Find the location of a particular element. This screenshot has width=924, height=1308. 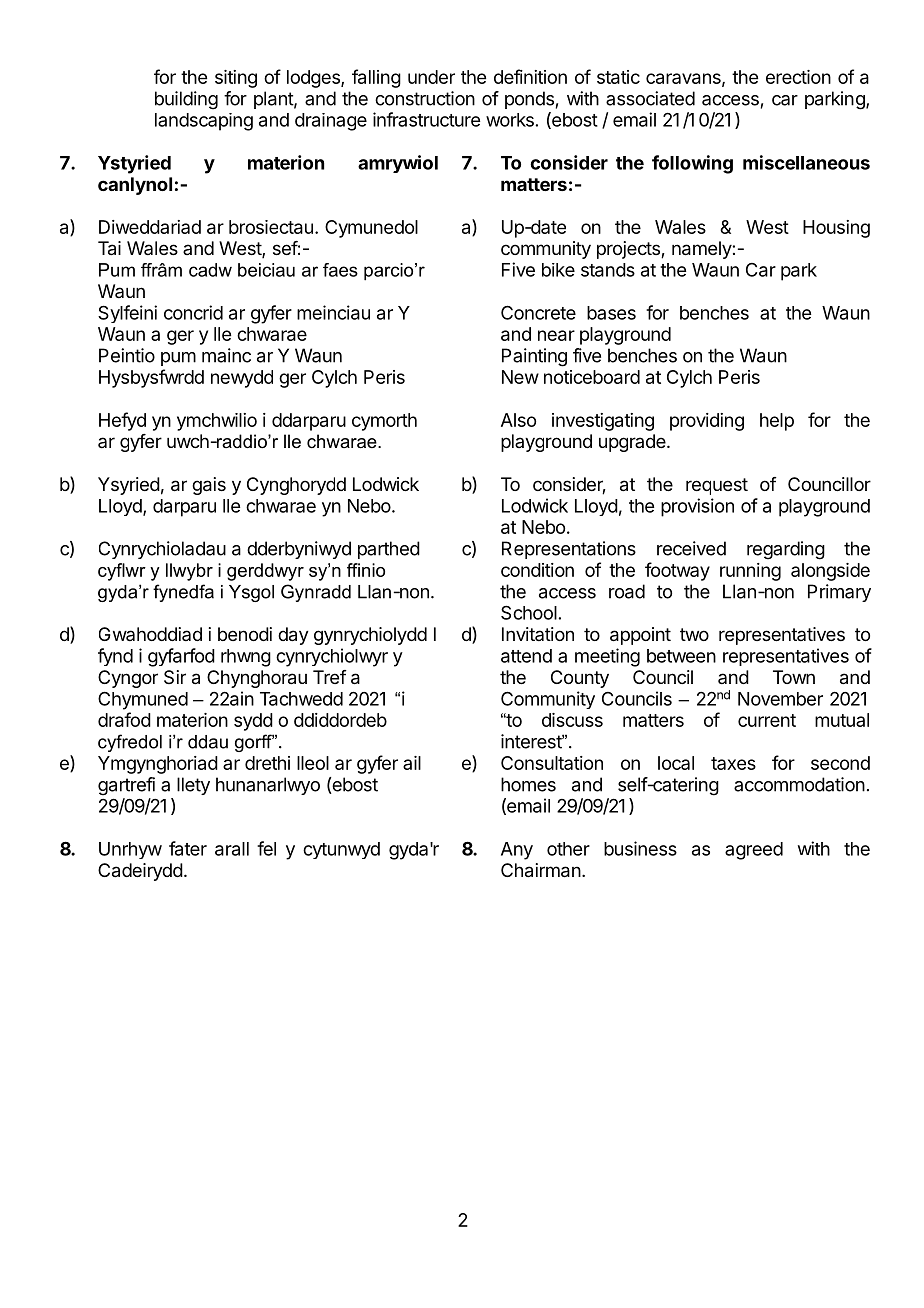

building is located at coordinates (186, 100).
